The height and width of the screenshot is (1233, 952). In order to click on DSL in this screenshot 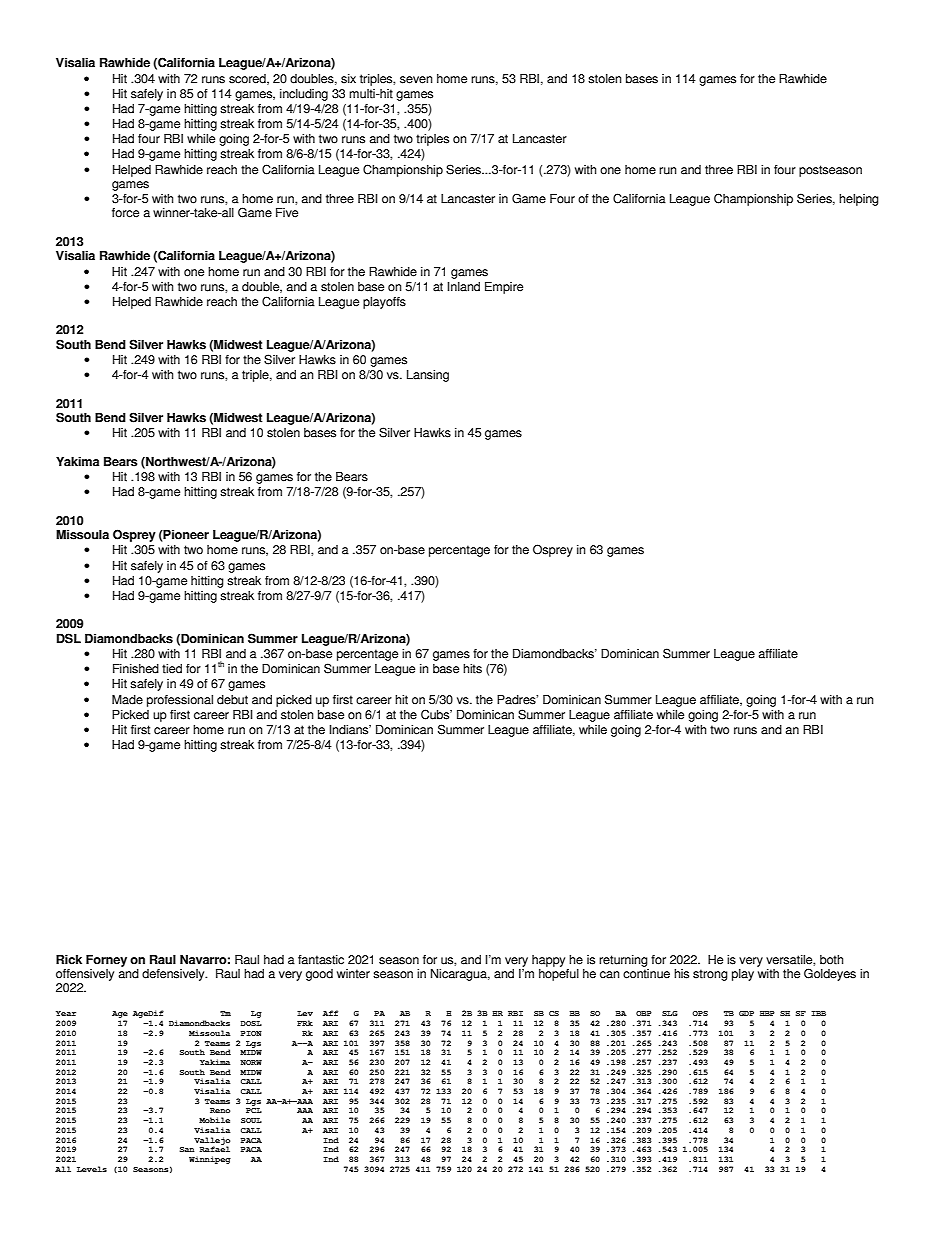, I will do `click(69, 638)`.
